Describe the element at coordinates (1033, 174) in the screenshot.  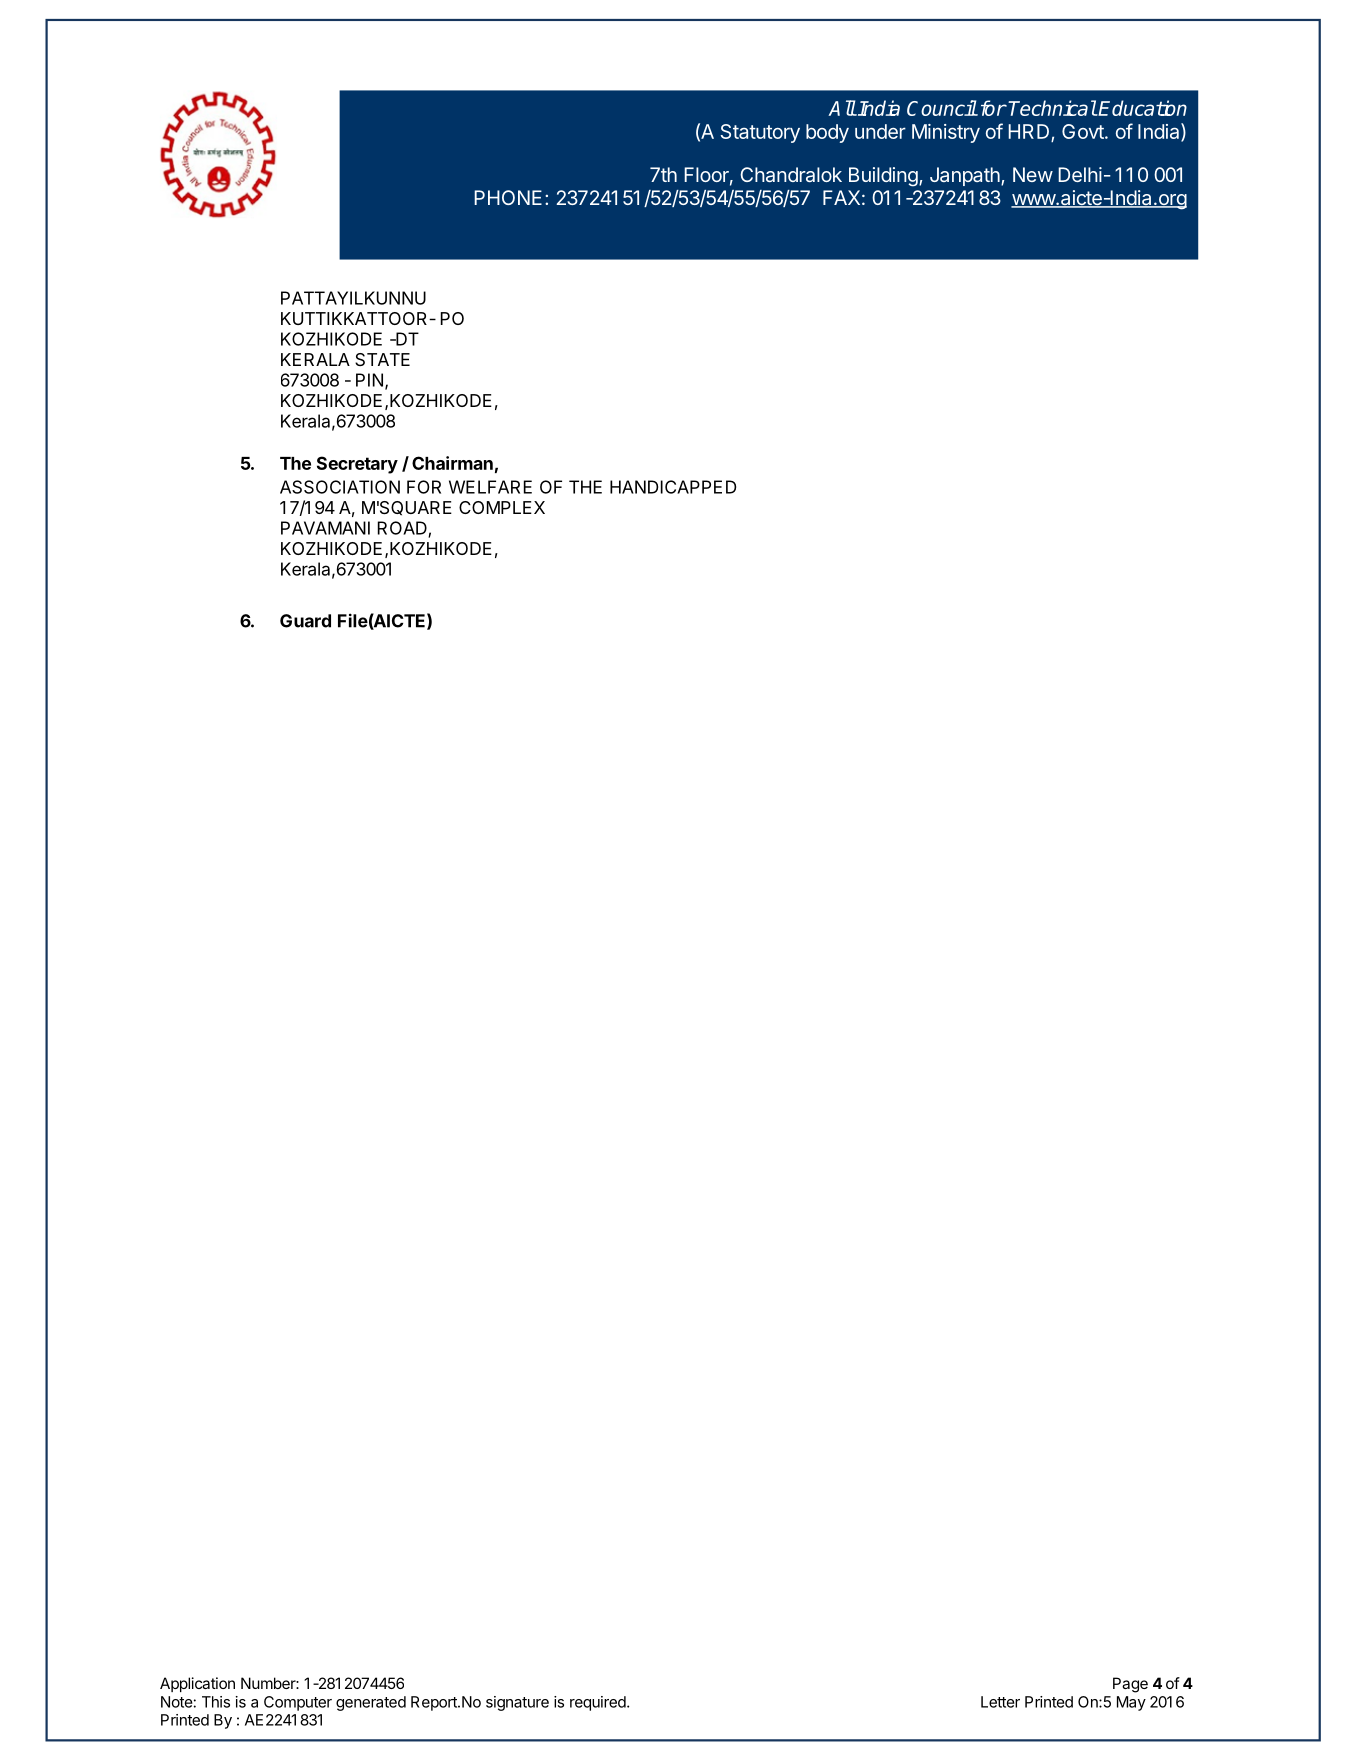
I see `New` at that location.
